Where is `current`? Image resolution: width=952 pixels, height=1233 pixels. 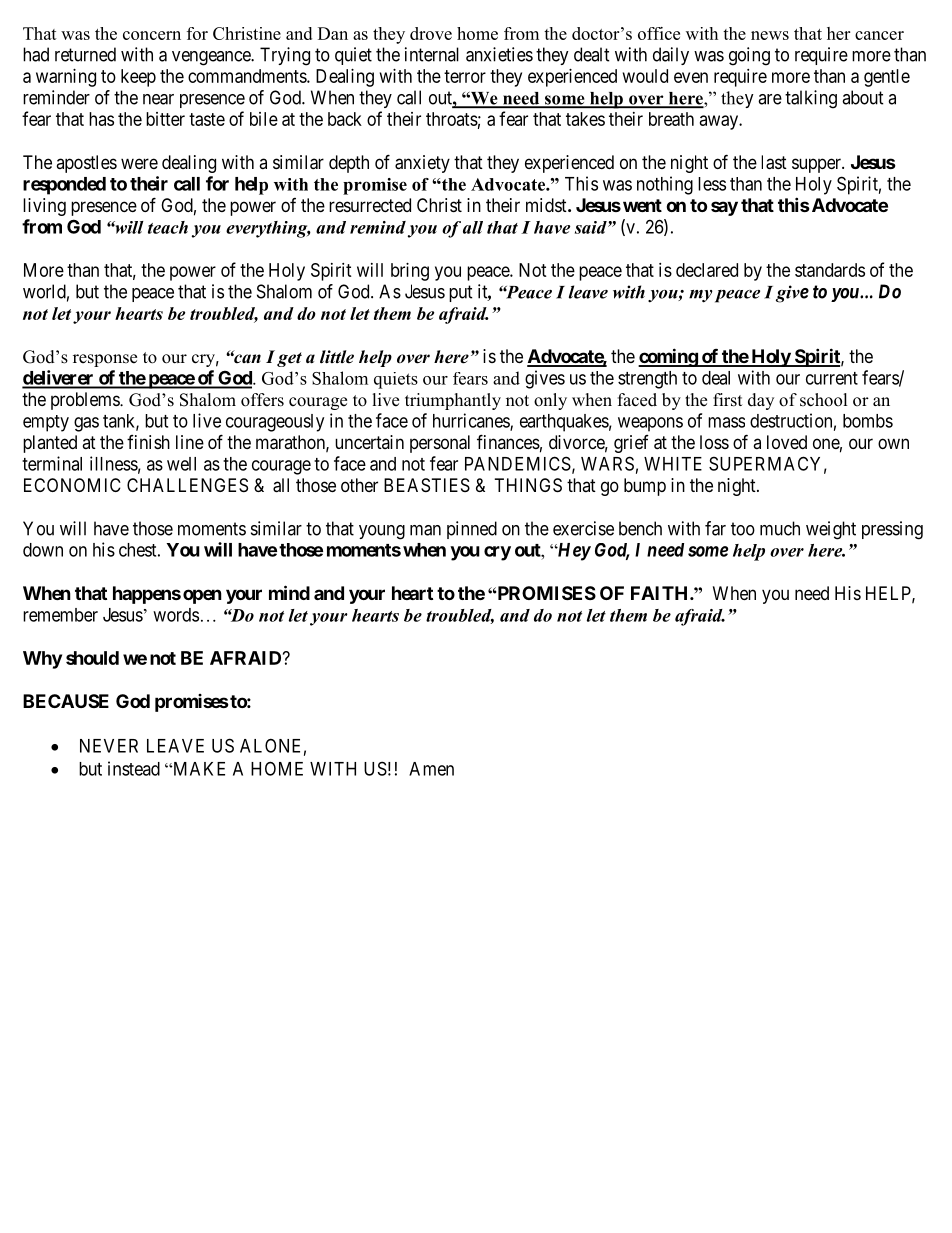
current is located at coordinates (832, 378).
